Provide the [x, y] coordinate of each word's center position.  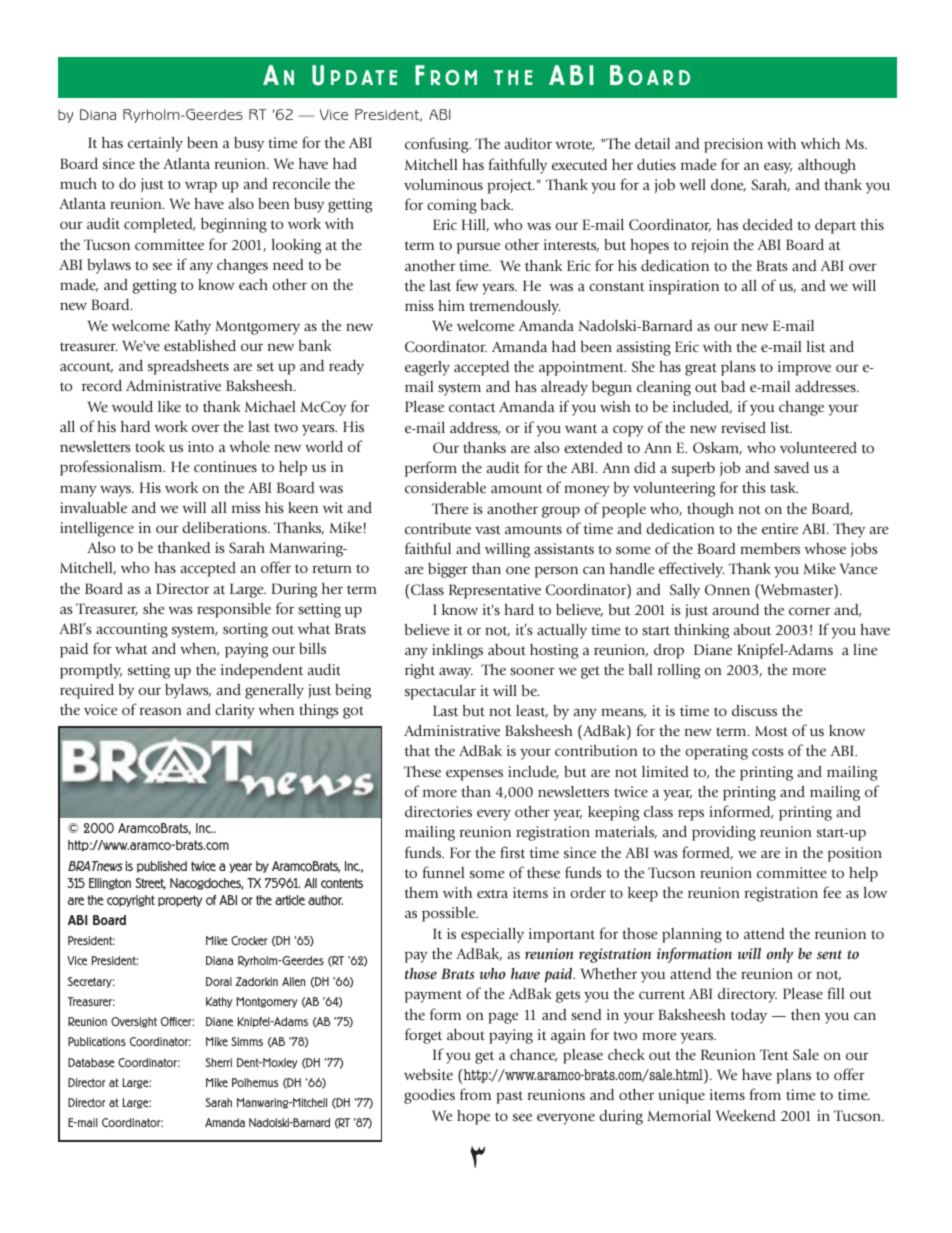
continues [225, 466]
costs [767, 751]
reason [161, 711]
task [784, 487]
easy [778, 168]
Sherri [218, 1062]
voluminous [443, 184]
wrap [201, 187]
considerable [445, 487]
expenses [474, 775]
